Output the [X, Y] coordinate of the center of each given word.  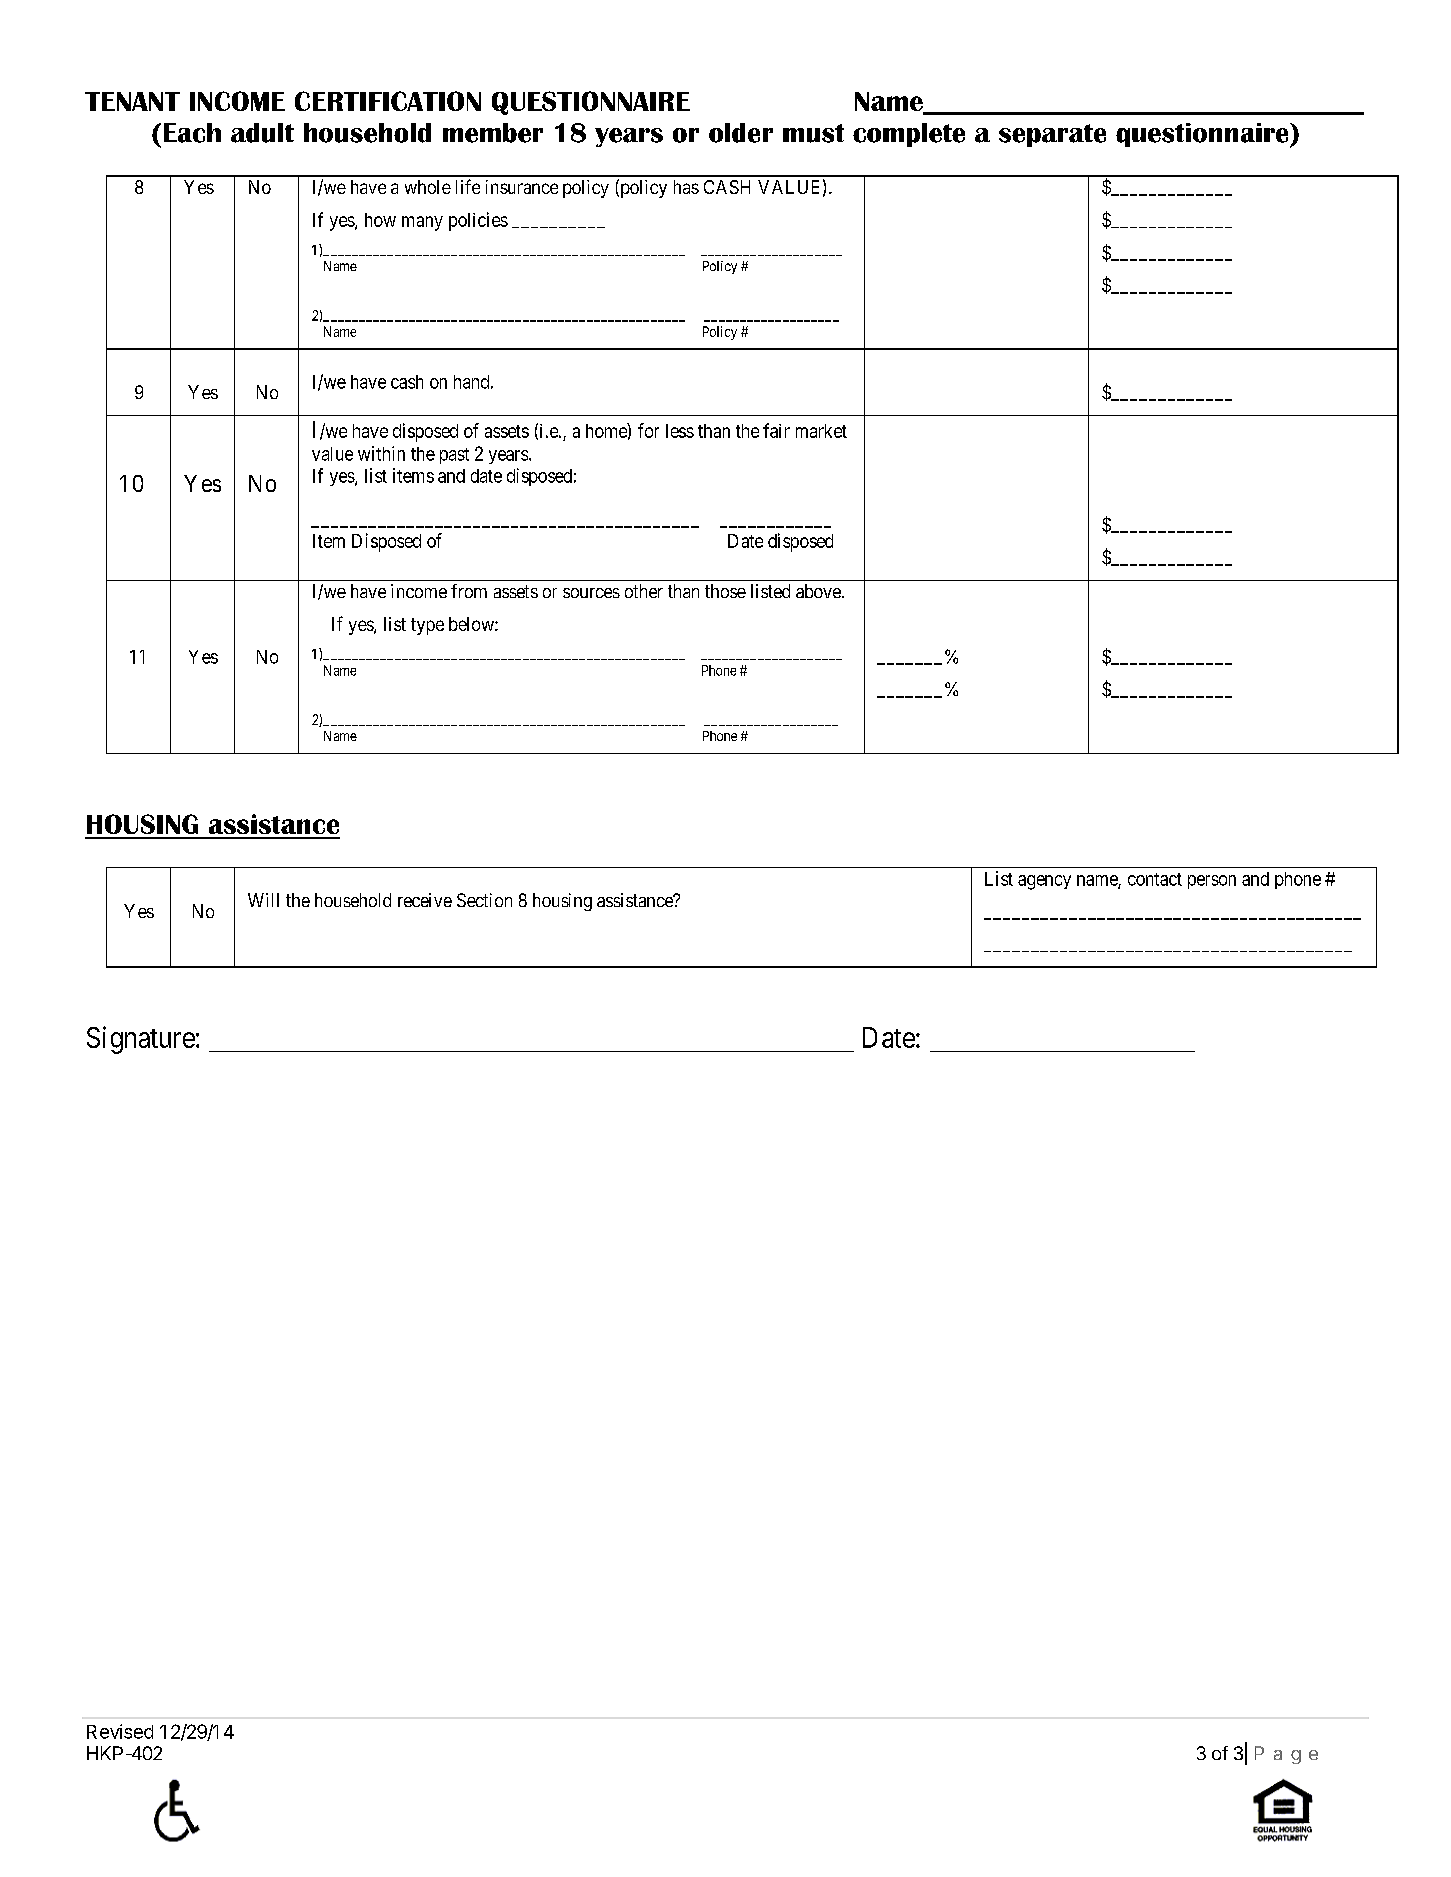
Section [484, 900]
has [686, 187]
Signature [141, 1040]
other [644, 591]
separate [1052, 135]
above [819, 591]
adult [262, 133]
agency [1044, 882]
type [427, 626]
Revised [120, 1731]
